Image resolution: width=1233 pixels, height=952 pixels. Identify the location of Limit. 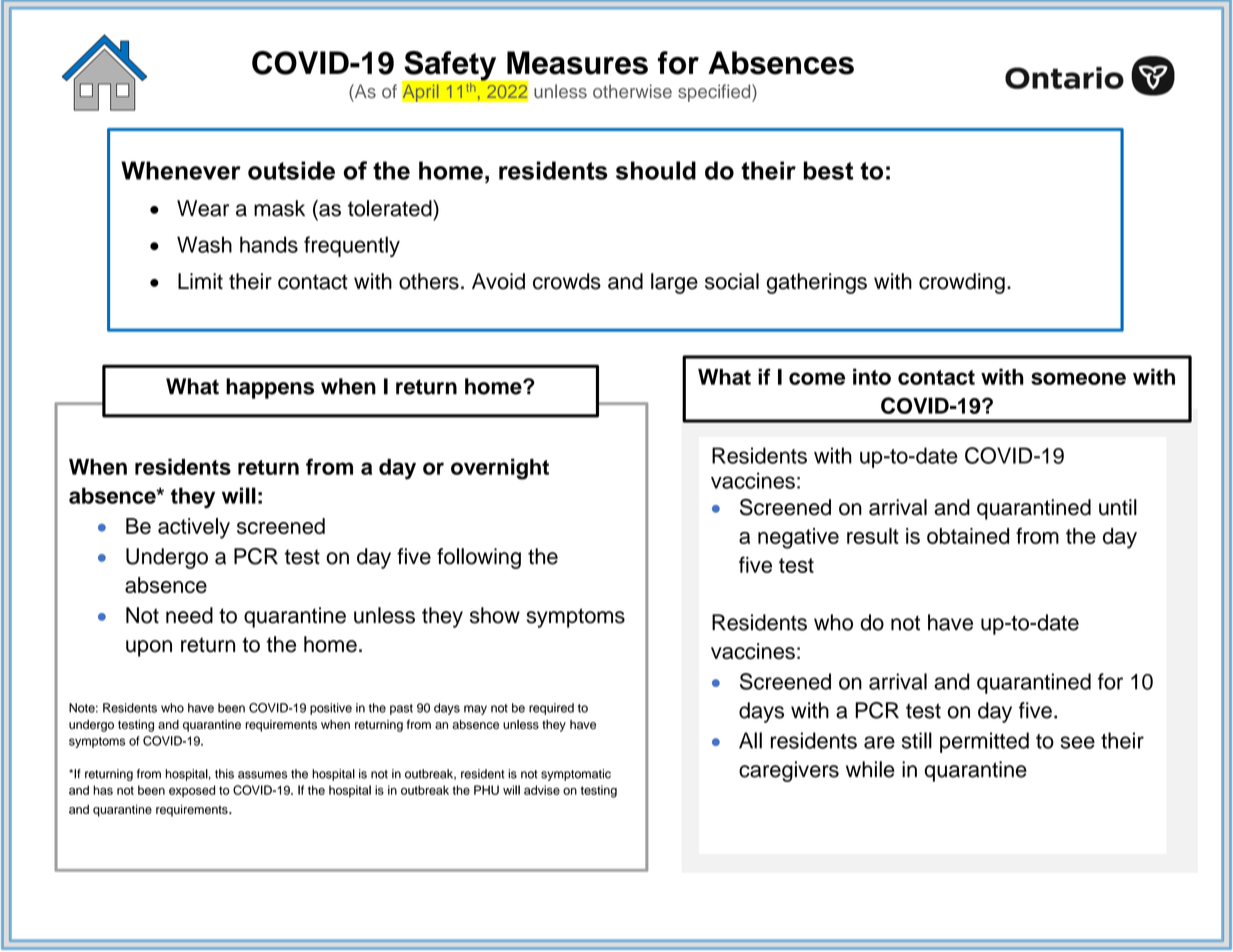
(200, 281).
